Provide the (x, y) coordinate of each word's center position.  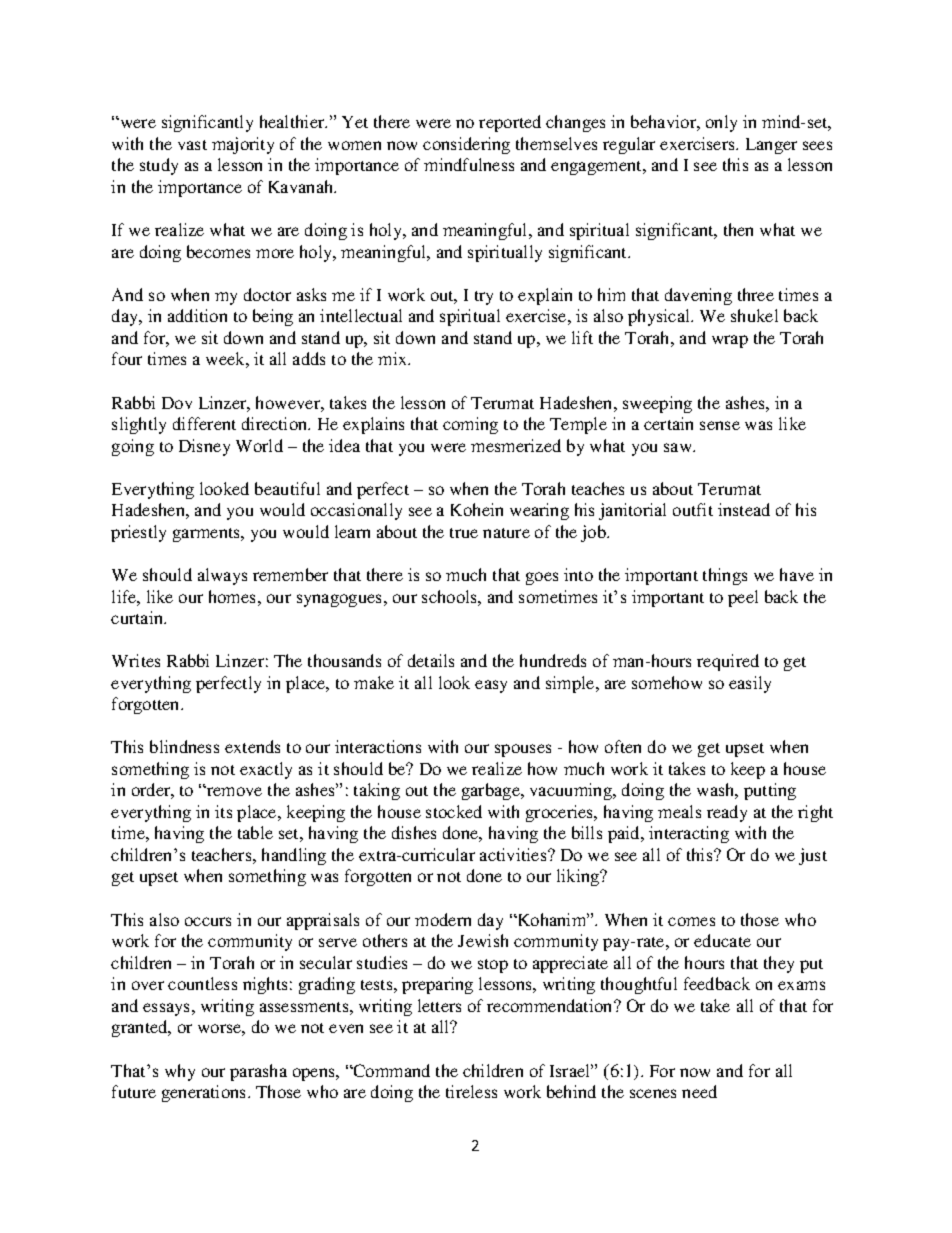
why (180, 1072)
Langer (771, 146)
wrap (730, 341)
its (223, 811)
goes (542, 578)
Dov (177, 403)
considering (466, 145)
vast (192, 145)
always (222, 576)
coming (470, 425)
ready (727, 813)
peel (743, 598)
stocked (454, 811)
